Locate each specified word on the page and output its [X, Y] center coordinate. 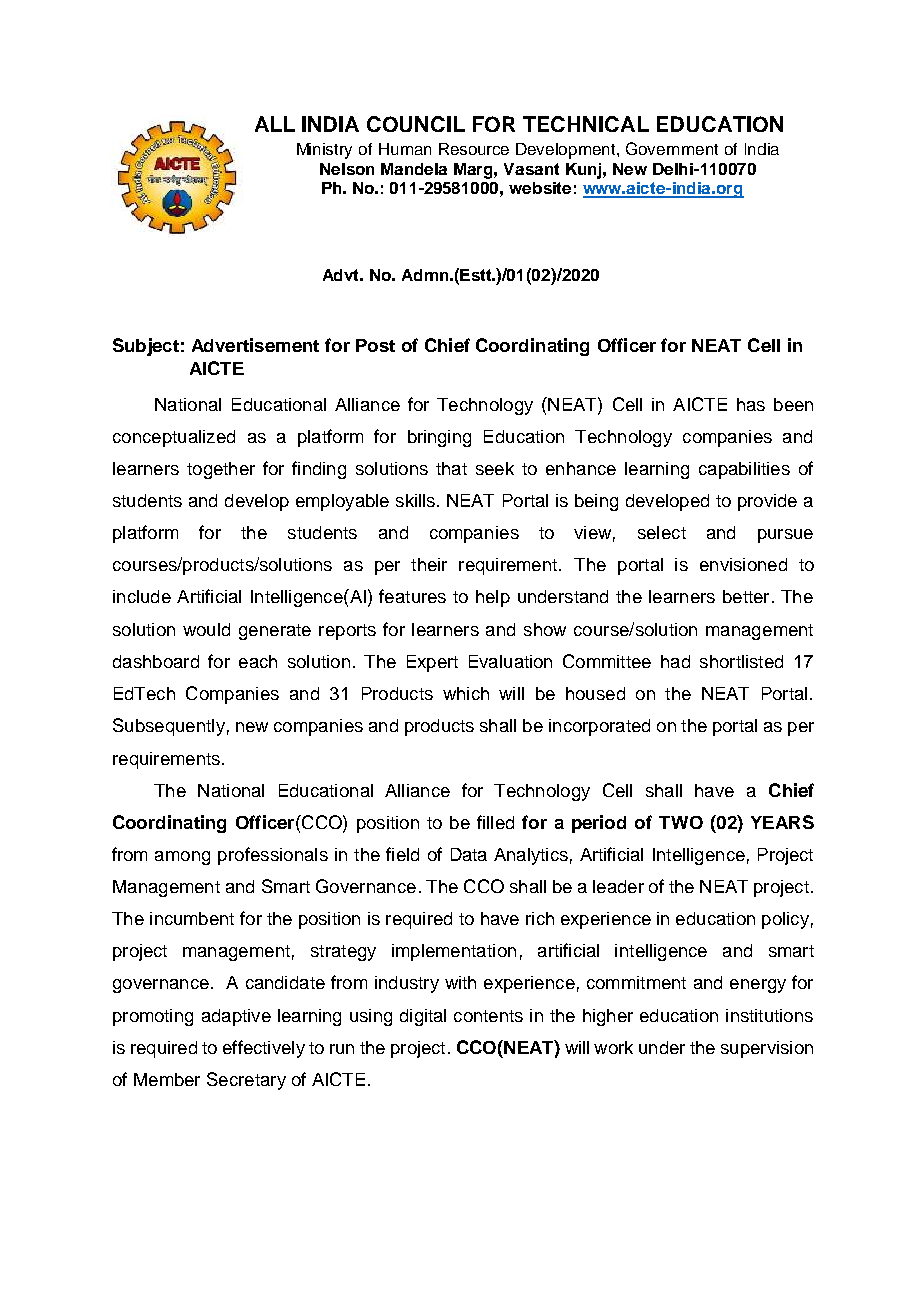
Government [672, 148]
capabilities [744, 470]
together [221, 470]
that [451, 468]
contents [488, 1016]
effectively [264, 1049]
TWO [681, 822]
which [466, 693]
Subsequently [169, 727]
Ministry [324, 151]
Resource [474, 149]
